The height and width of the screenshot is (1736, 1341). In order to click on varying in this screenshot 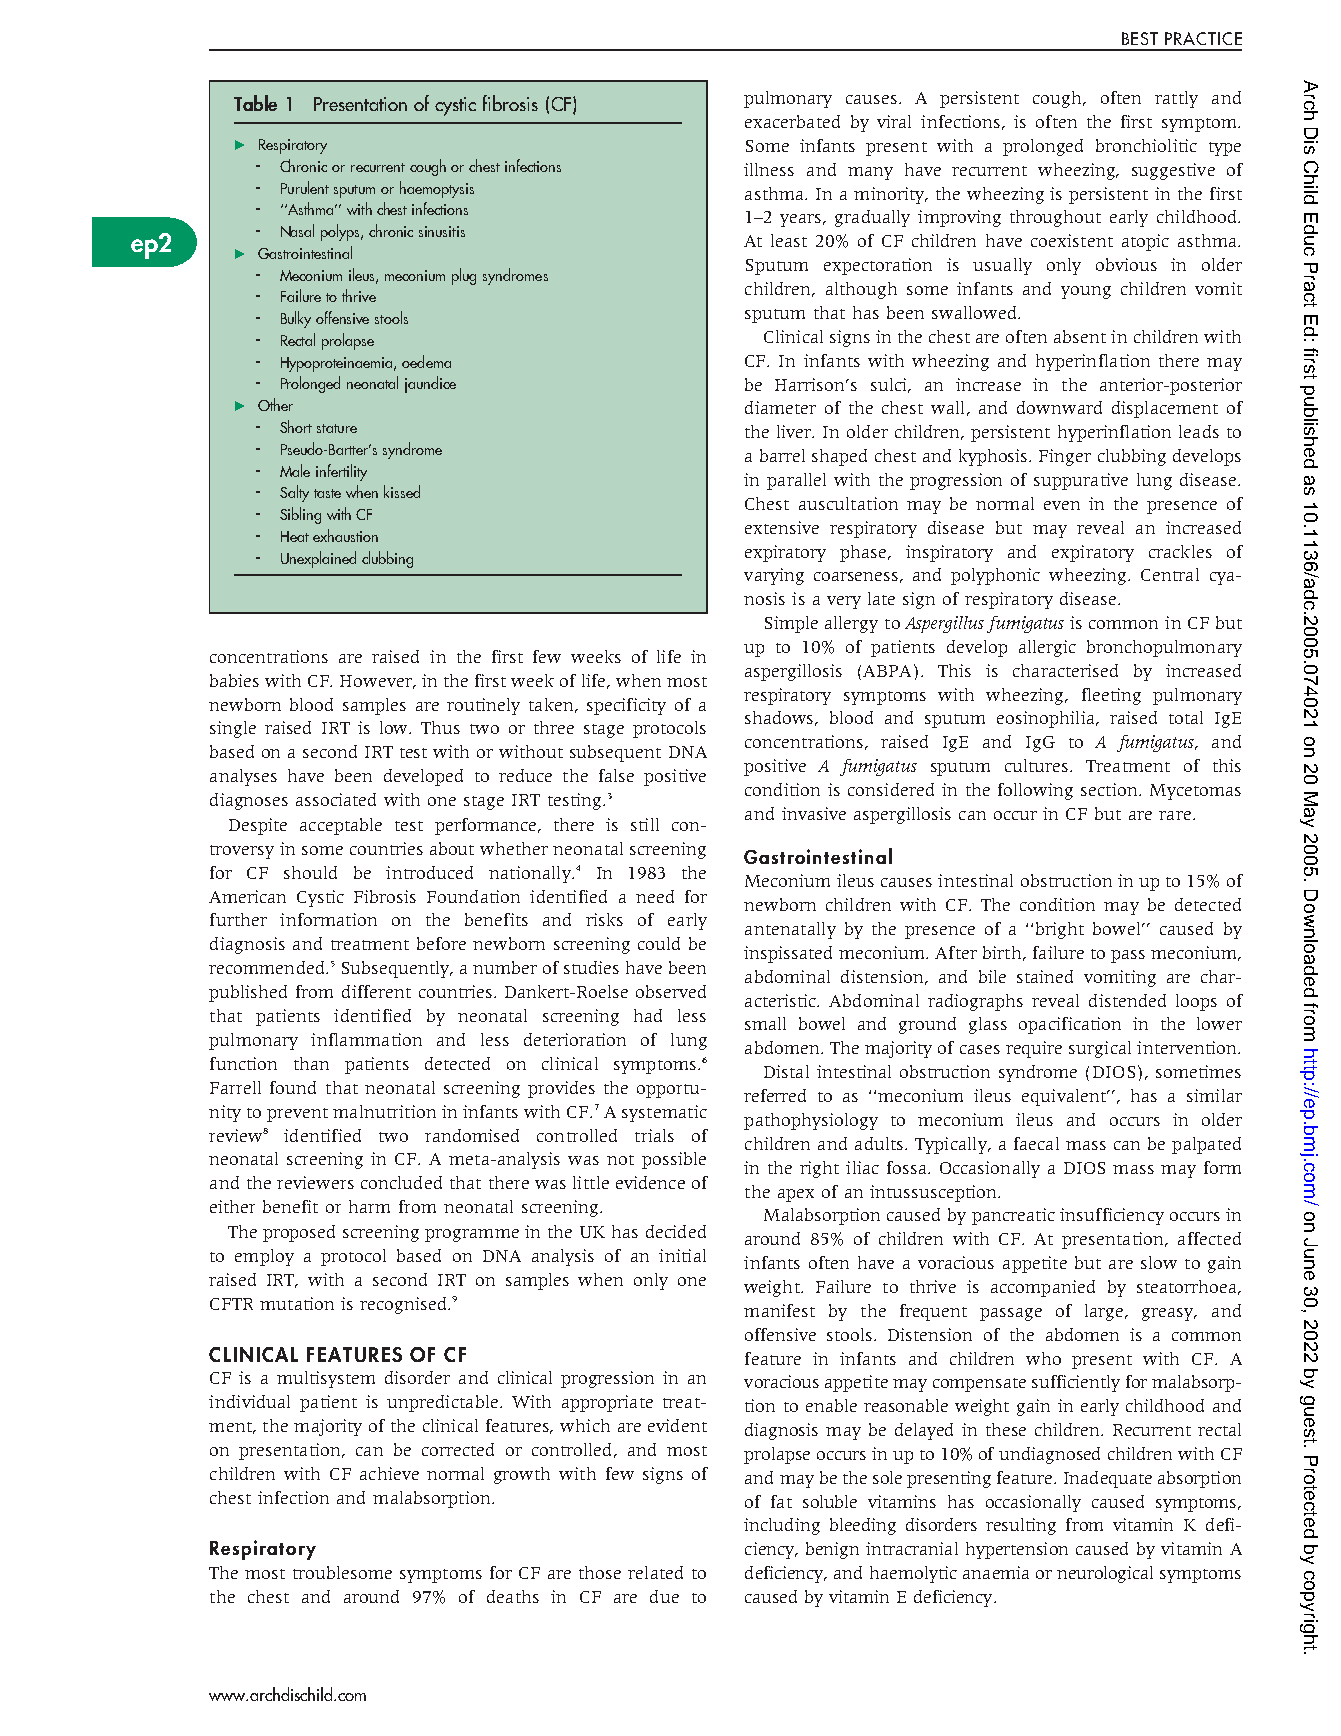, I will do `click(774, 576)`.
